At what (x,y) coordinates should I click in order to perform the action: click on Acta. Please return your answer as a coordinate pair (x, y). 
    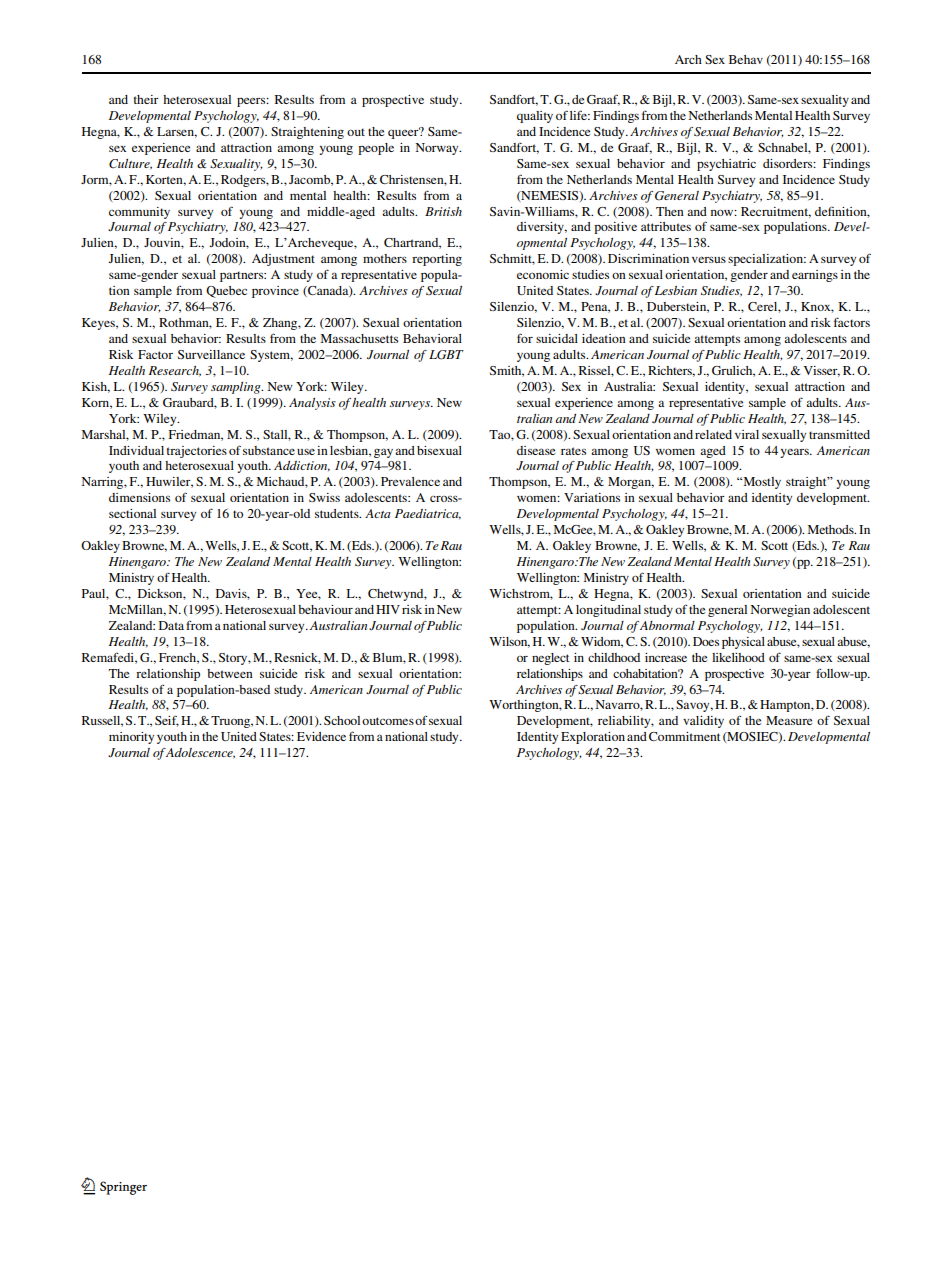
    Looking at the image, I should click on (378, 513).
